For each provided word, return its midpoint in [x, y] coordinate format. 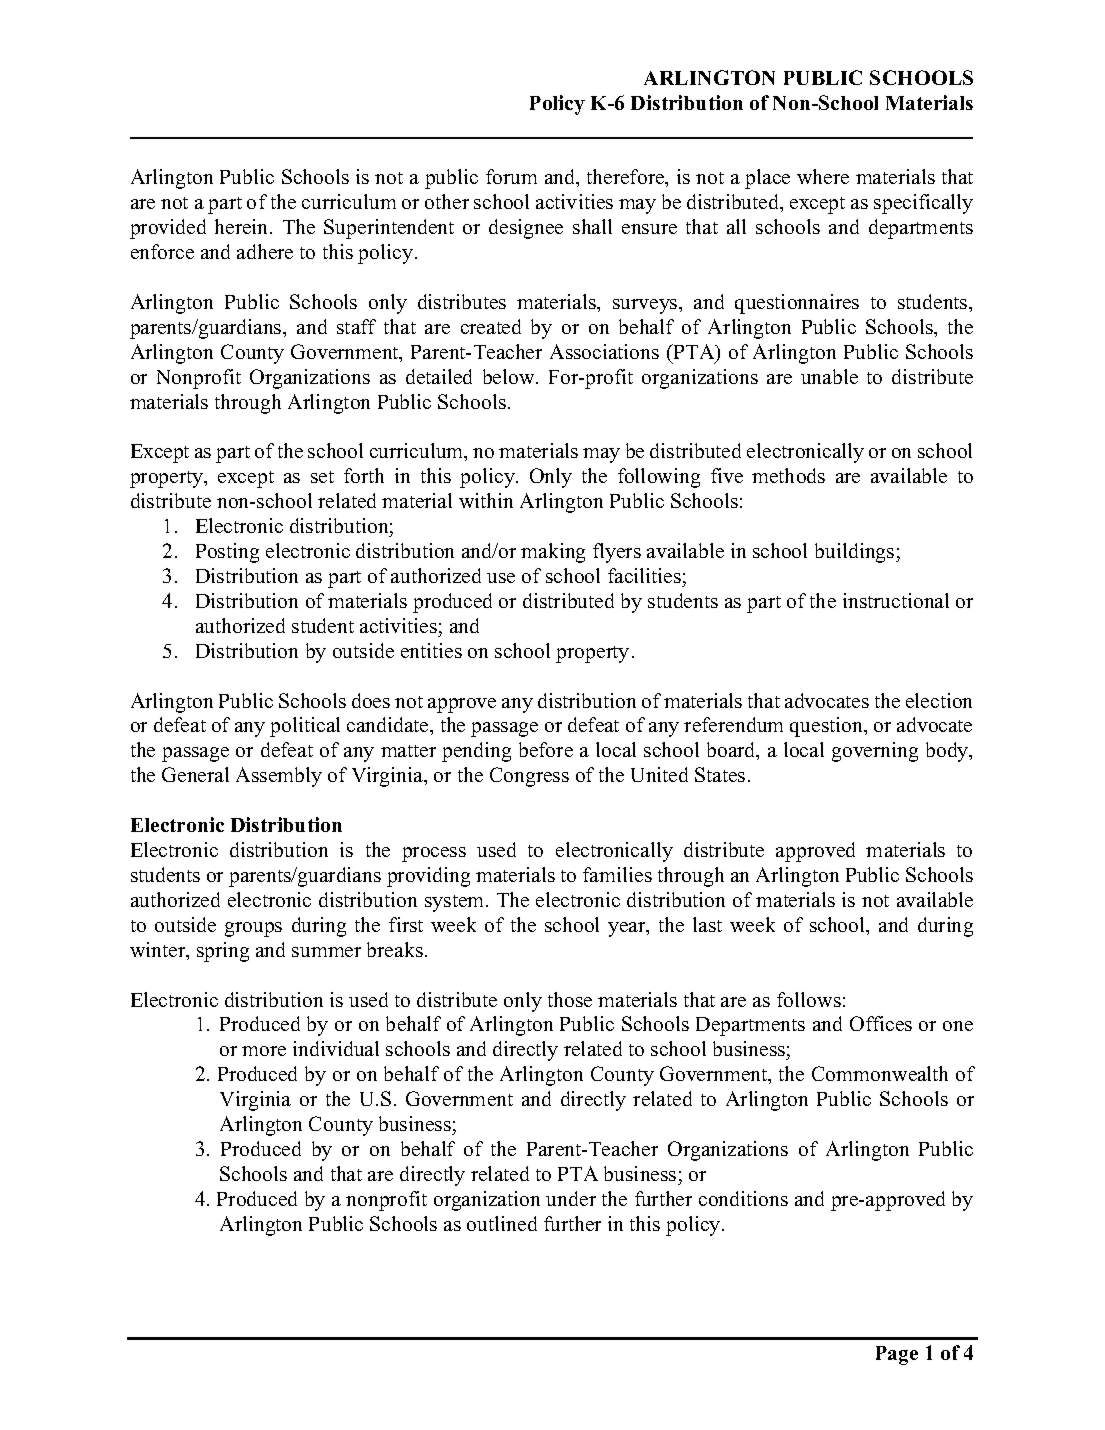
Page [897, 1355]
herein [243, 226]
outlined [502, 1223]
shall [592, 226]
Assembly [279, 777]
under [571, 1198]
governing [875, 752]
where [823, 176]
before [546, 749]
